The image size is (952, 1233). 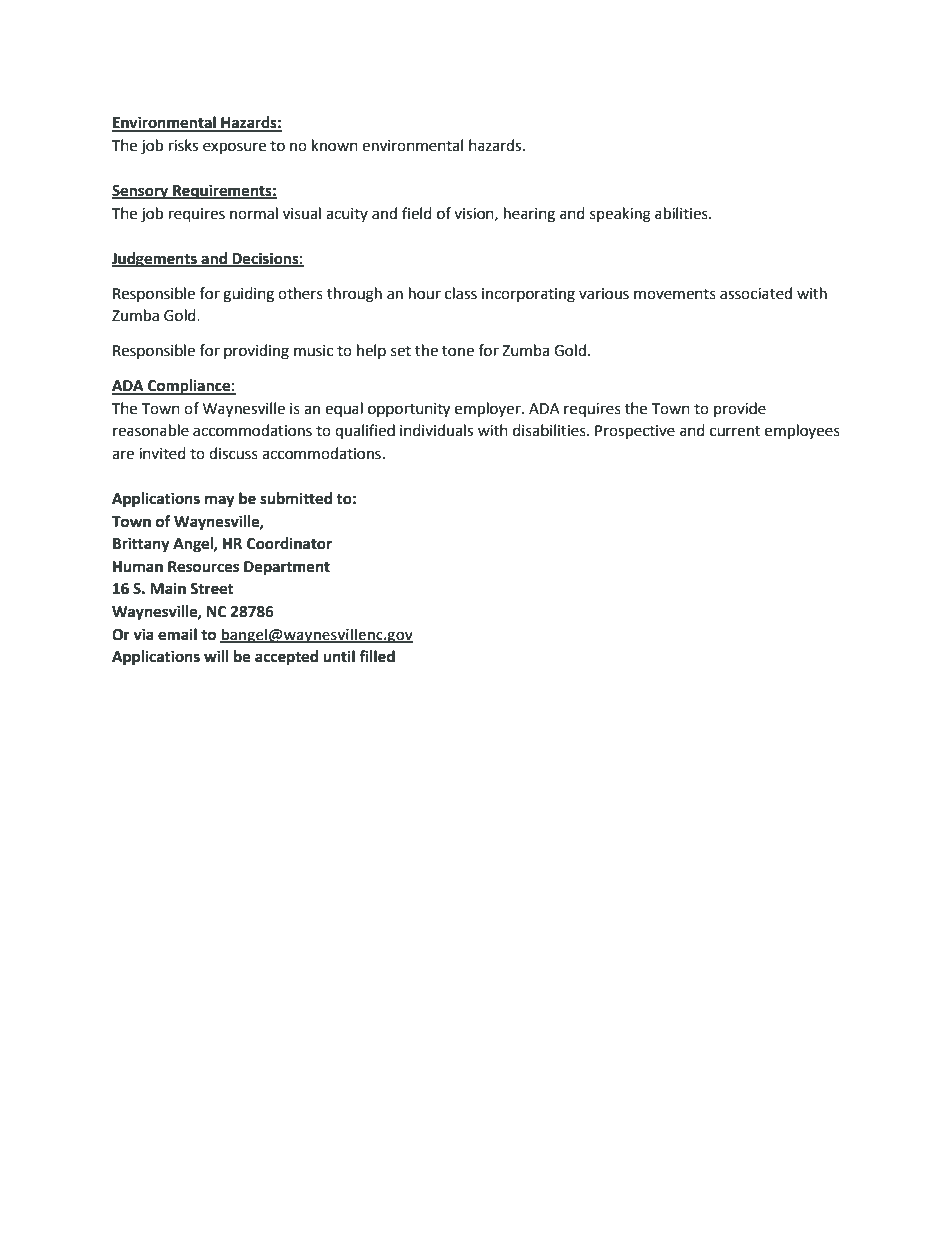 I want to click on associated, so click(x=756, y=293).
